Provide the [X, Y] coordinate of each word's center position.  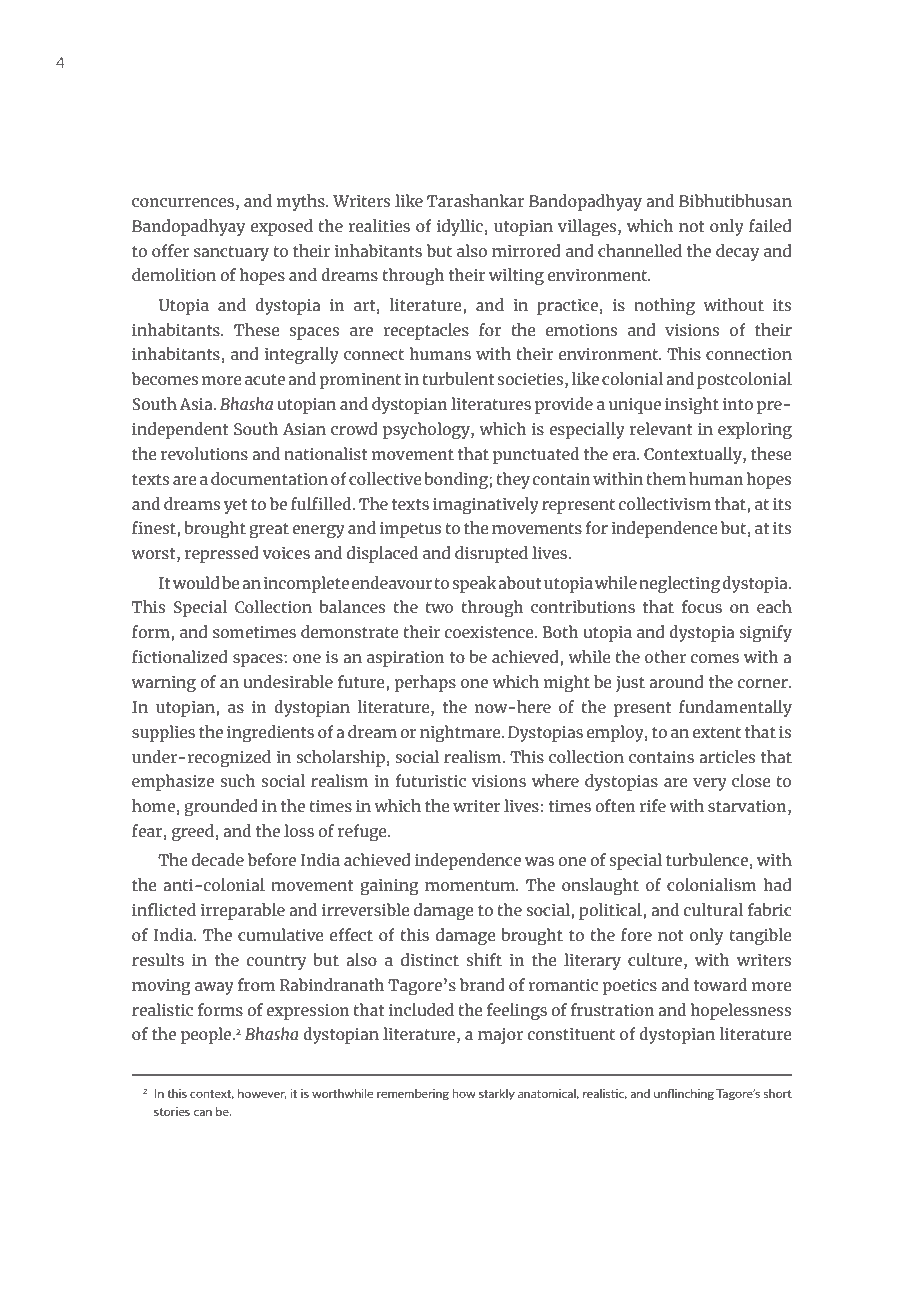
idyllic [460, 227]
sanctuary [231, 253]
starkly [497, 1094]
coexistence [490, 632]
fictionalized [180, 656]
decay [737, 252]
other [665, 656]
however [262, 1094]
